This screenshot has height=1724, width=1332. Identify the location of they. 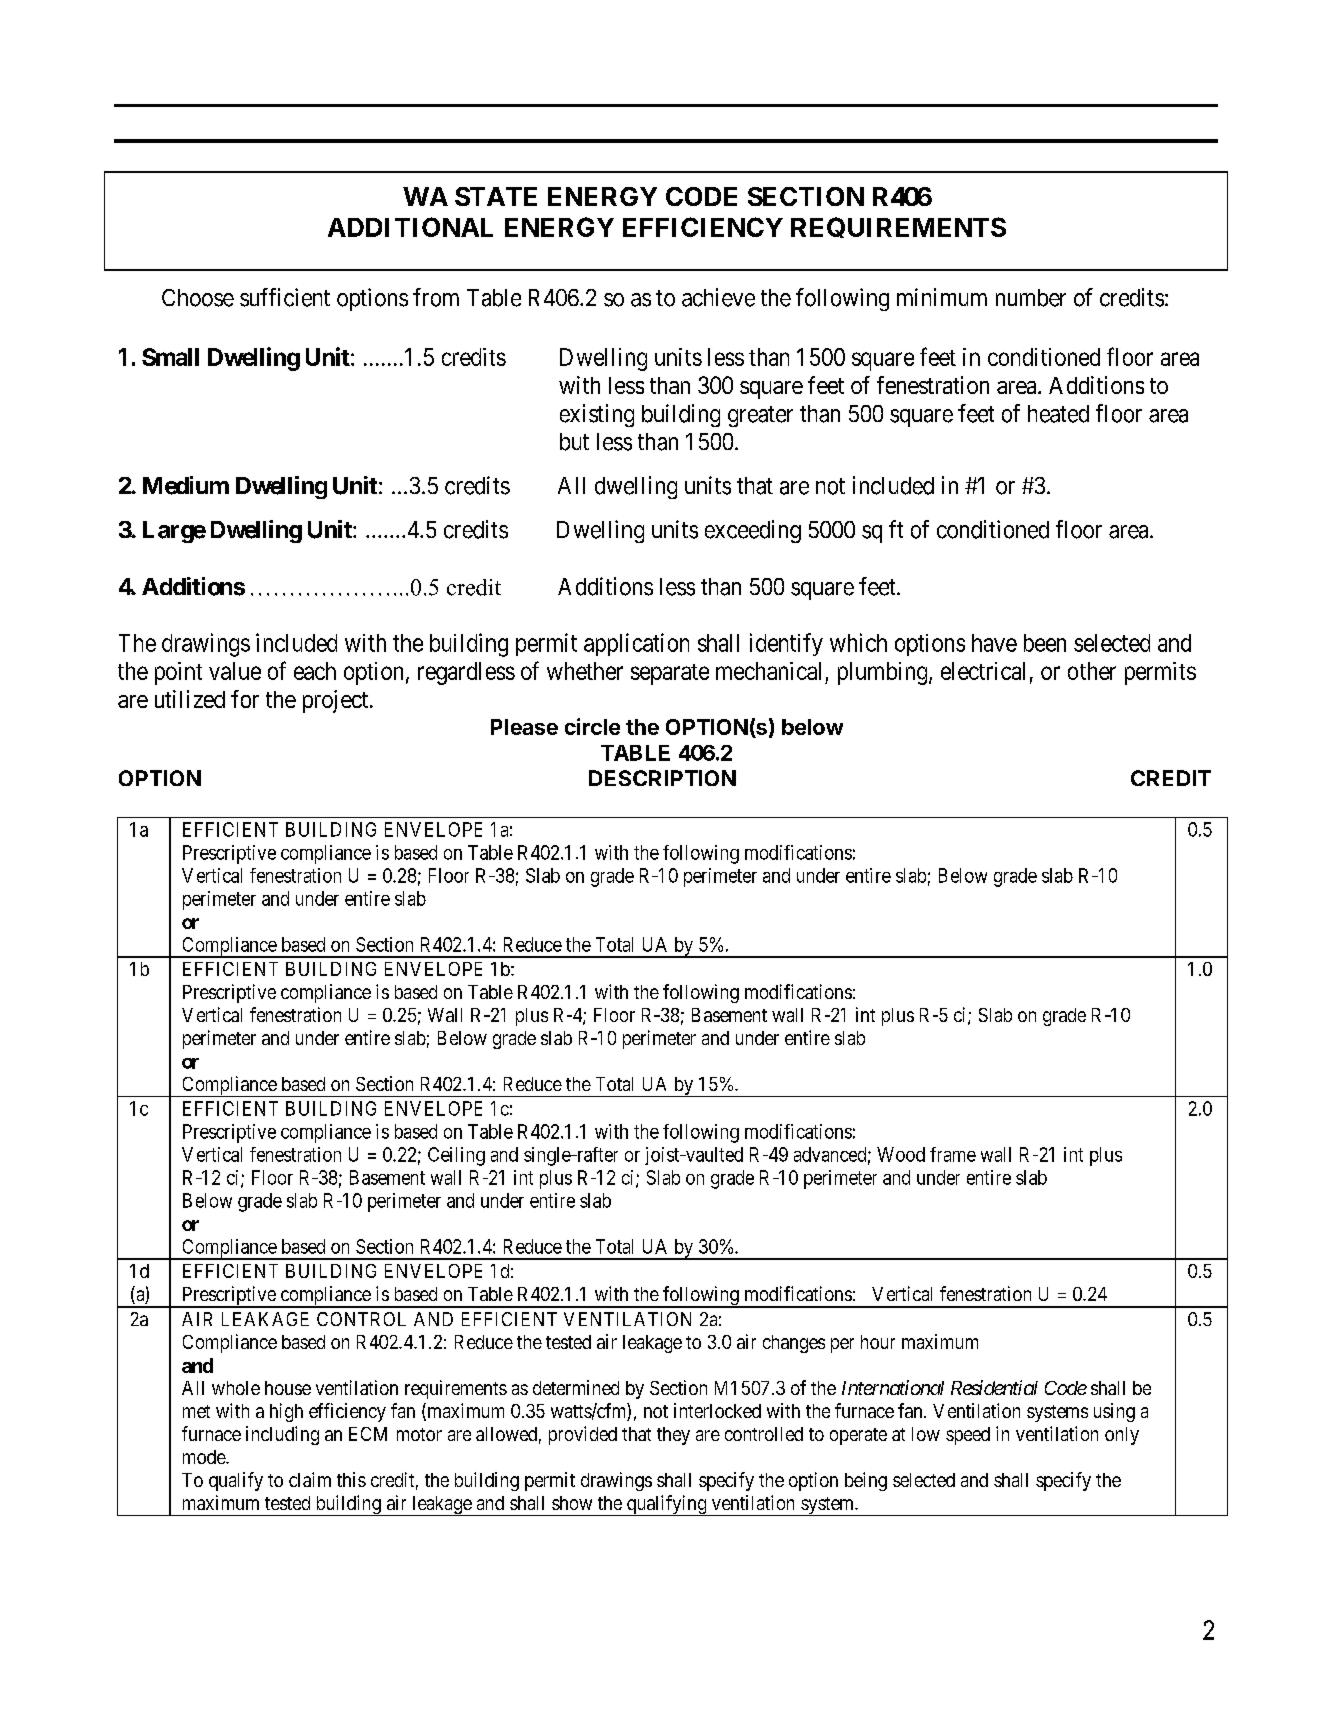
(673, 1436).
